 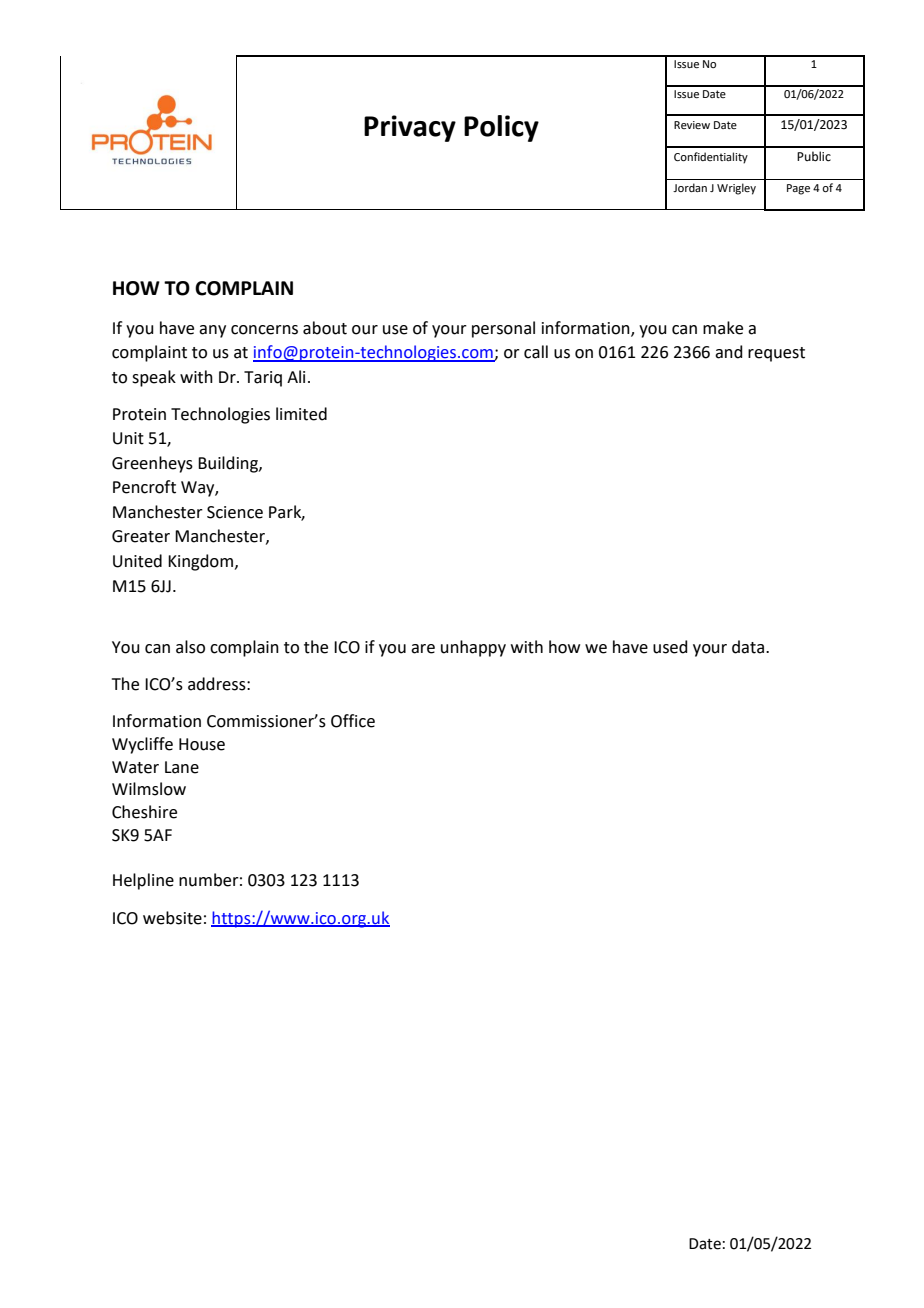 I want to click on Office, so click(x=353, y=721).
